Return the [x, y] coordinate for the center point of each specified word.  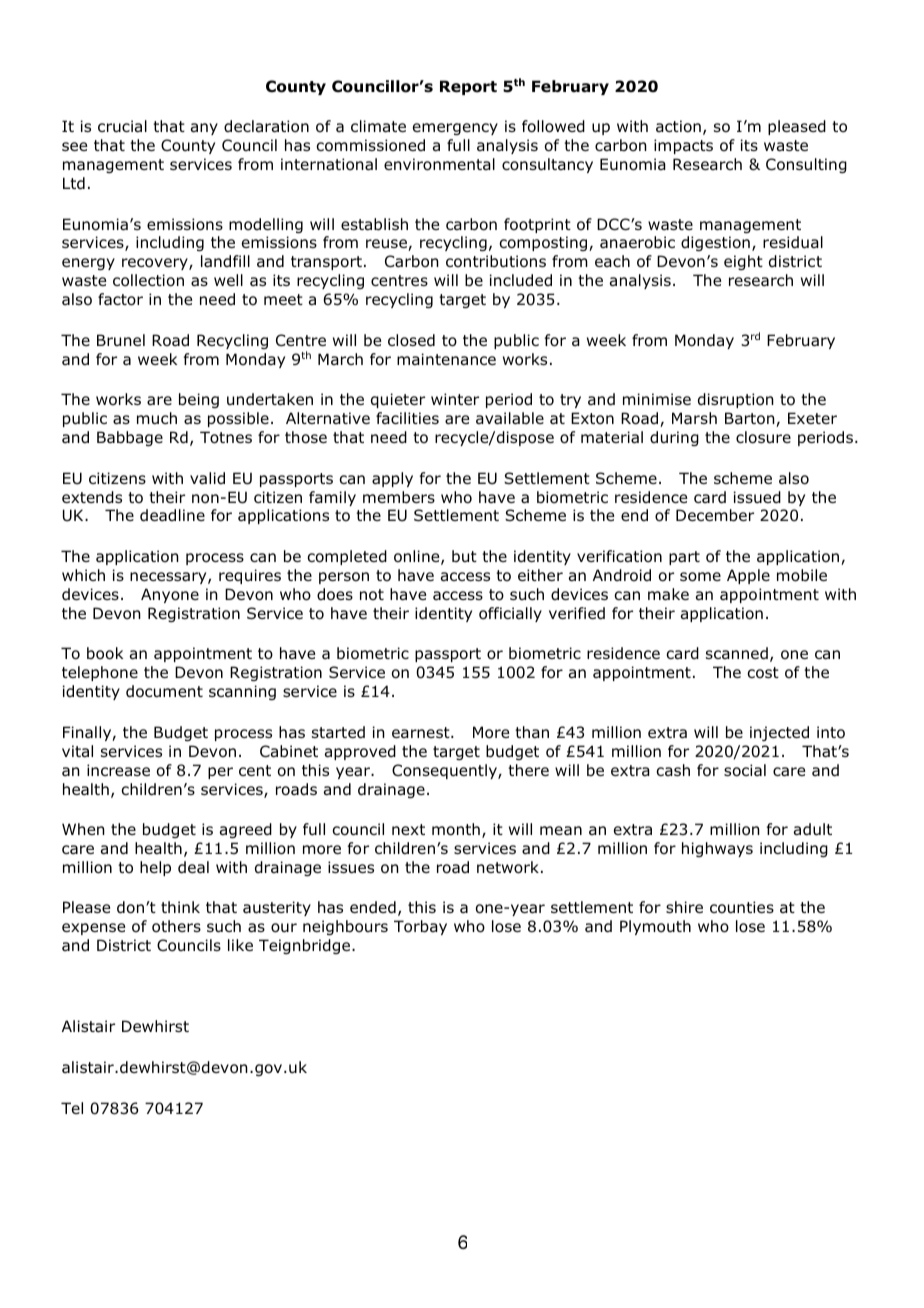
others [176, 926]
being [199, 400]
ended [373, 907]
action [678, 126]
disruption [736, 400]
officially [510, 614]
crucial [122, 126]
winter [455, 399]
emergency [455, 129]
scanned [737, 653]
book [105, 653]
